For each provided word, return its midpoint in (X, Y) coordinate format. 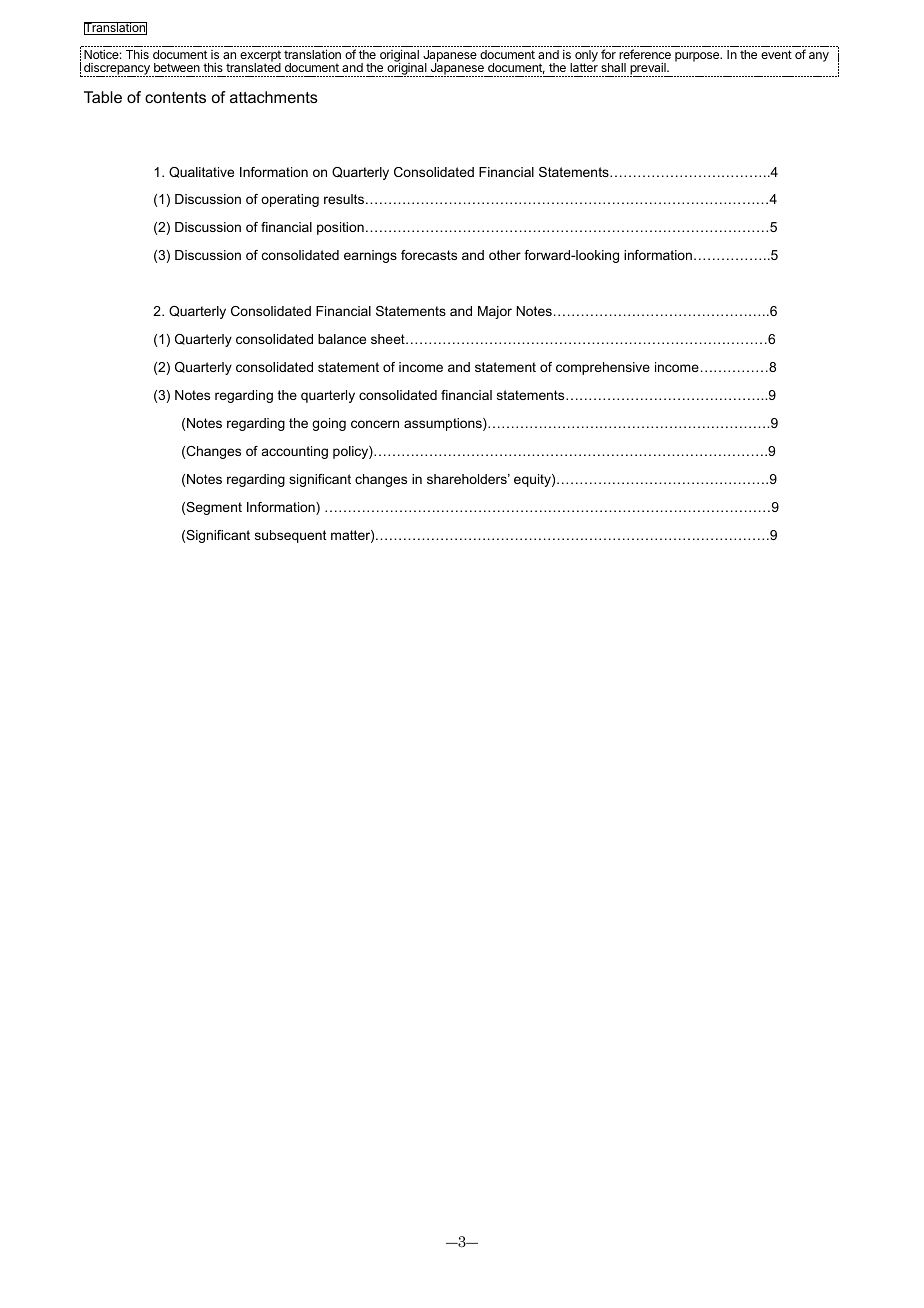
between (177, 67)
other (505, 255)
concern (375, 424)
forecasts (429, 255)
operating (290, 200)
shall (613, 67)
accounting (295, 452)
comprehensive (603, 368)
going (329, 424)
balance (342, 339)
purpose (698, 57)
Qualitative (201, 172)
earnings (370, 256)
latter (584, 66)
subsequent (290, 536)
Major (495, 312)
